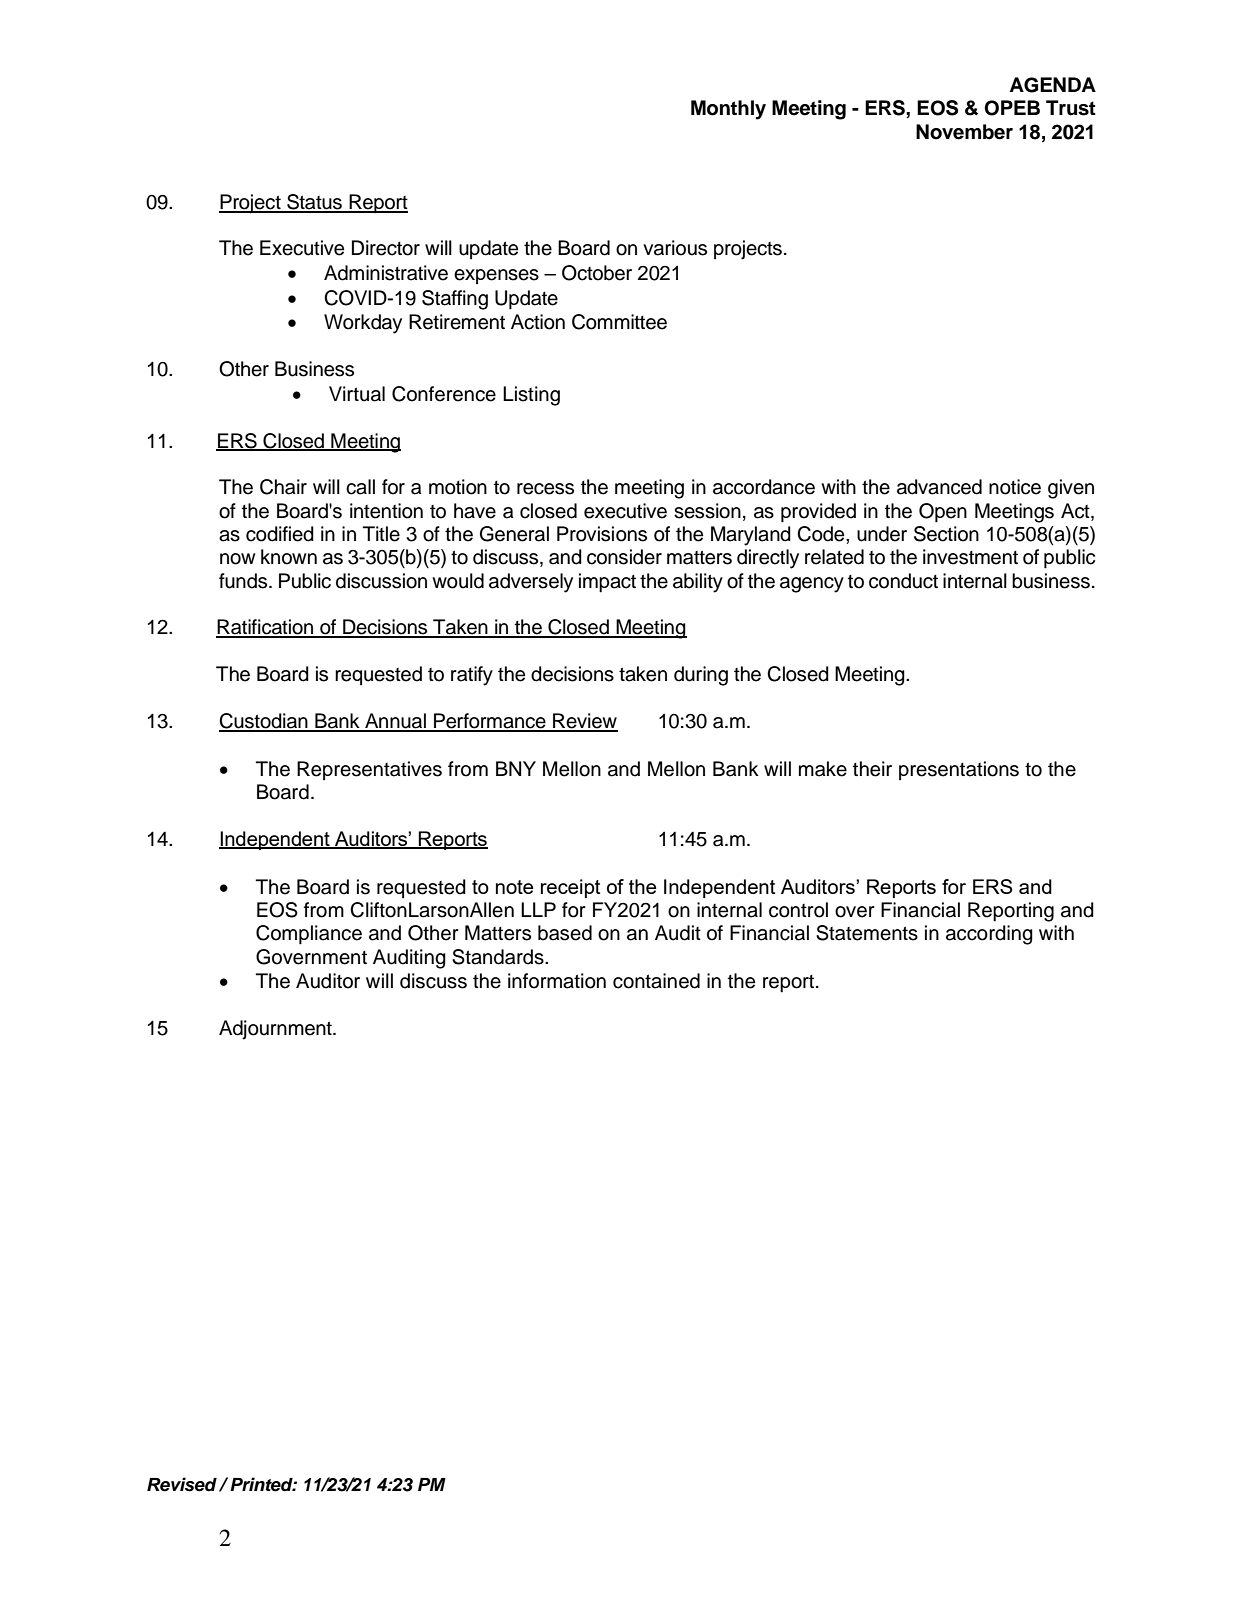 Image resolution: width=1242 pixels, height=1607 pixels. What do you see at coordinates (369, 770) in the screenshot?
I see `Representatives` at bounding box center [369, 770].
